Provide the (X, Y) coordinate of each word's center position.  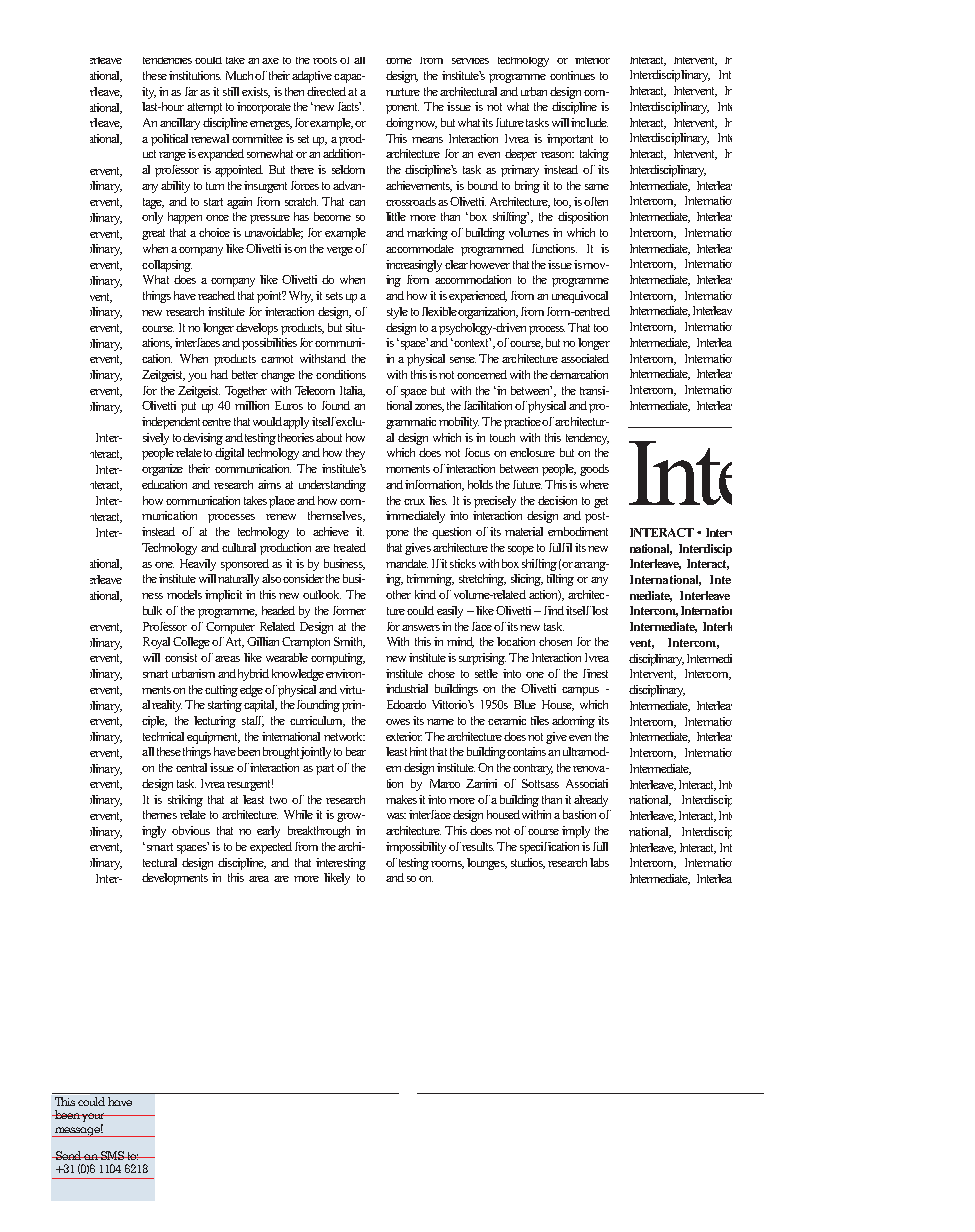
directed (326, 91)
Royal (156, 643)
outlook (322, 594)
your (94, 1117)
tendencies (167, 60)
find (554, 610)
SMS (112, 1155)
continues (572, 75)
